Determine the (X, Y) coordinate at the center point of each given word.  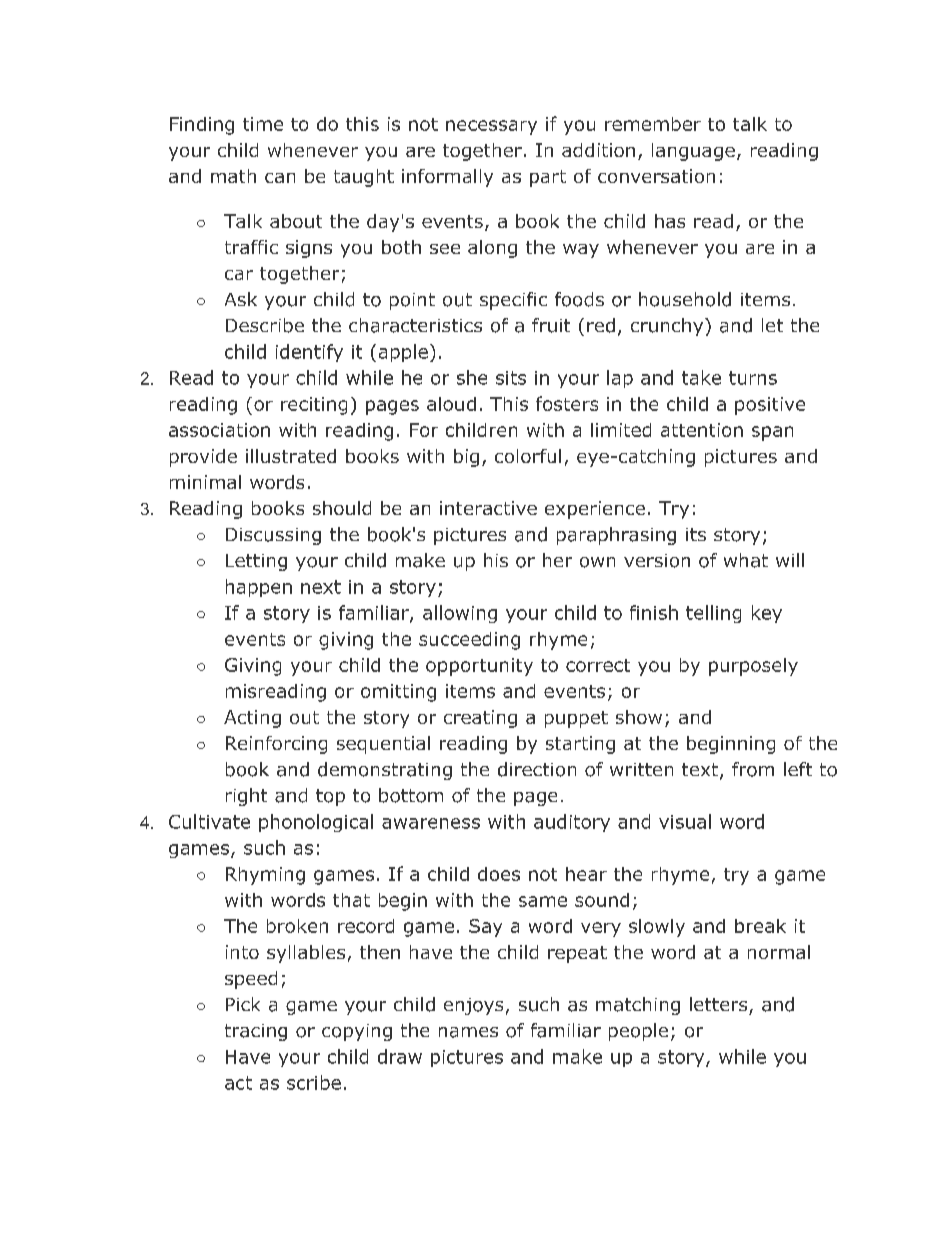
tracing (256, 1032)
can (280, 178)
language (693, 152)
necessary (491, 127)
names (468, 1032)
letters (718, 1004)
